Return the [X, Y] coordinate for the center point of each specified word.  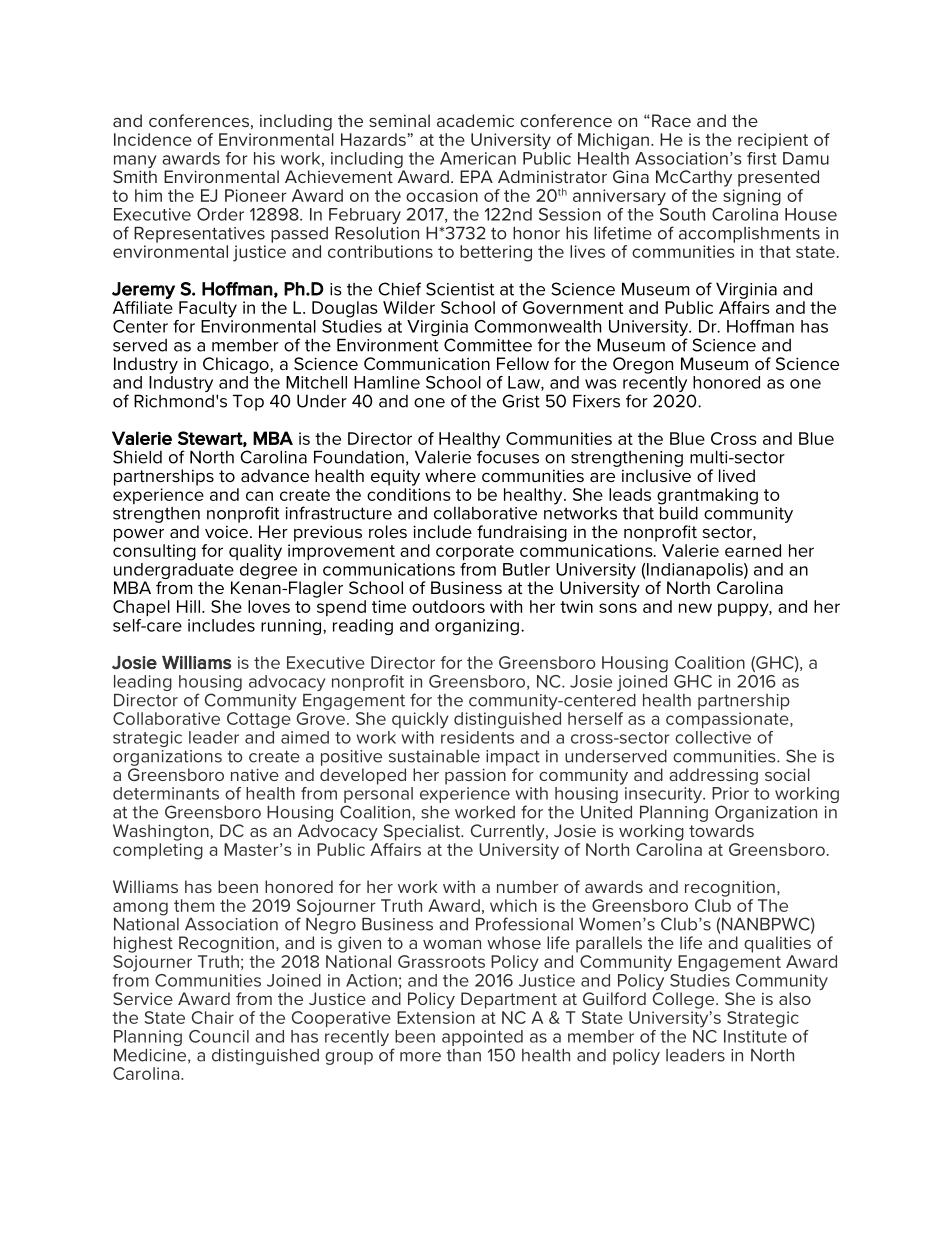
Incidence [153, 139]
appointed [482, 1038]
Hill [188, 606]
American [478, 158]
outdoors [448, 606]
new [695, 608]
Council [219, 1036]
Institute [755, 1036]
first [762, 158]
